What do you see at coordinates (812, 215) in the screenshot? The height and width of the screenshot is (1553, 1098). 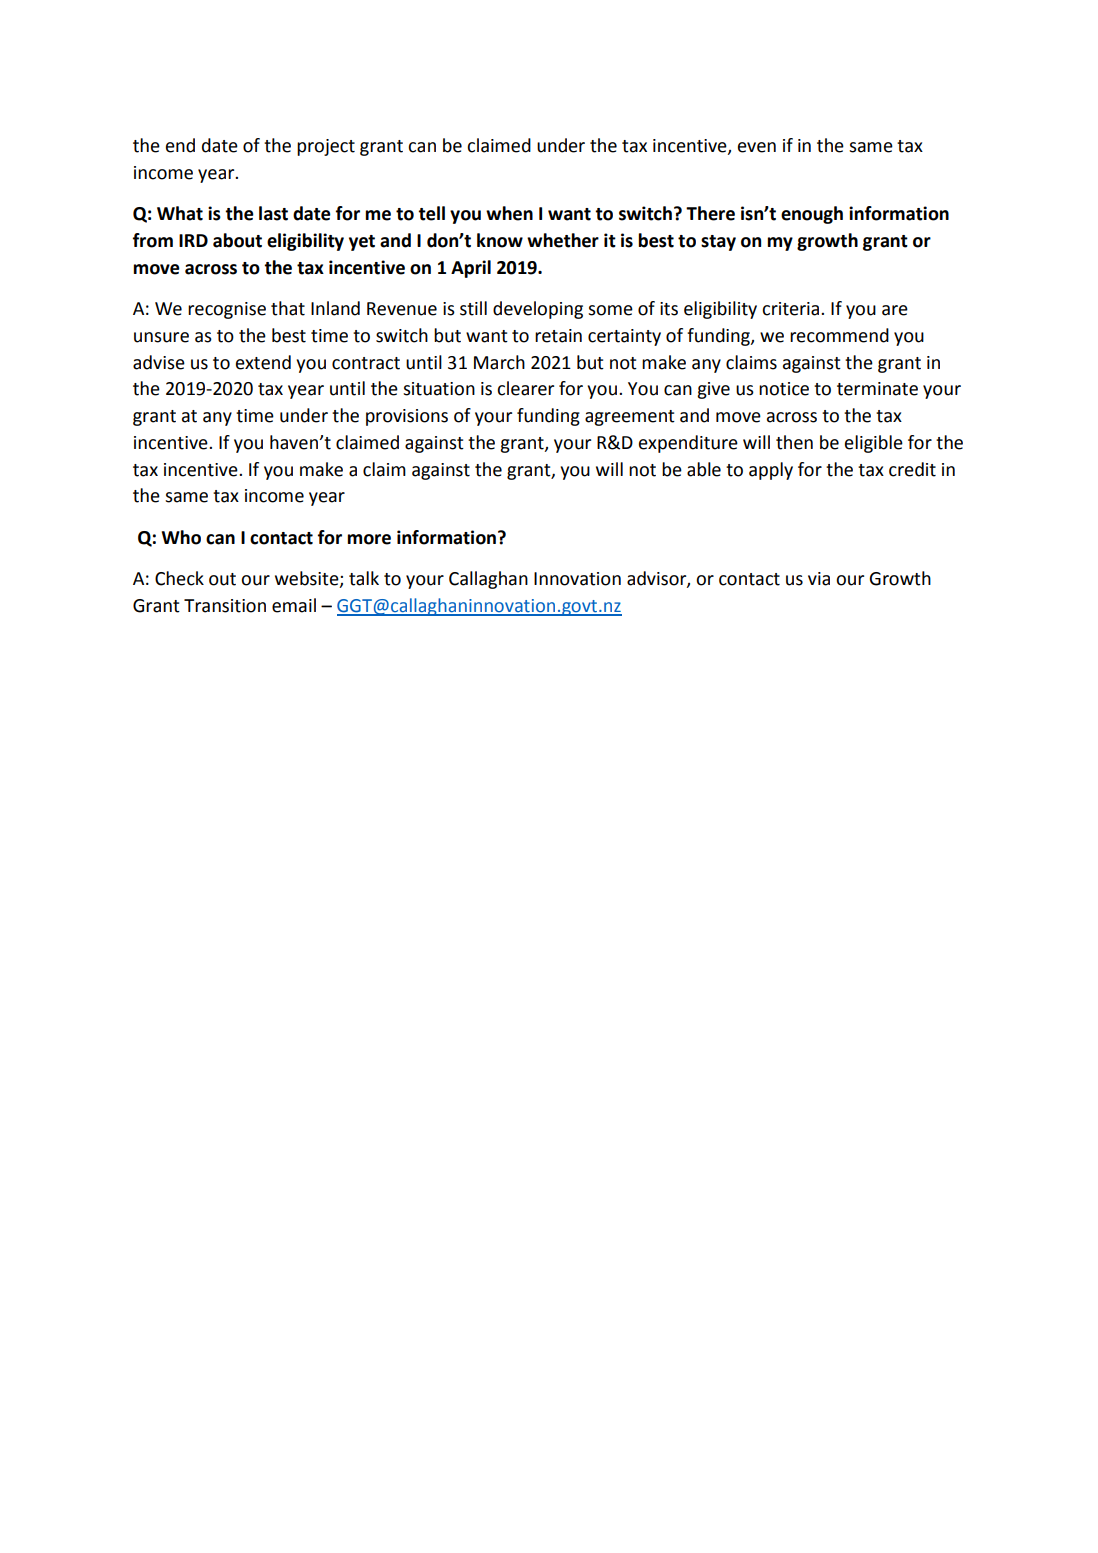 I see `enough` at bounding box center [812, 215].
